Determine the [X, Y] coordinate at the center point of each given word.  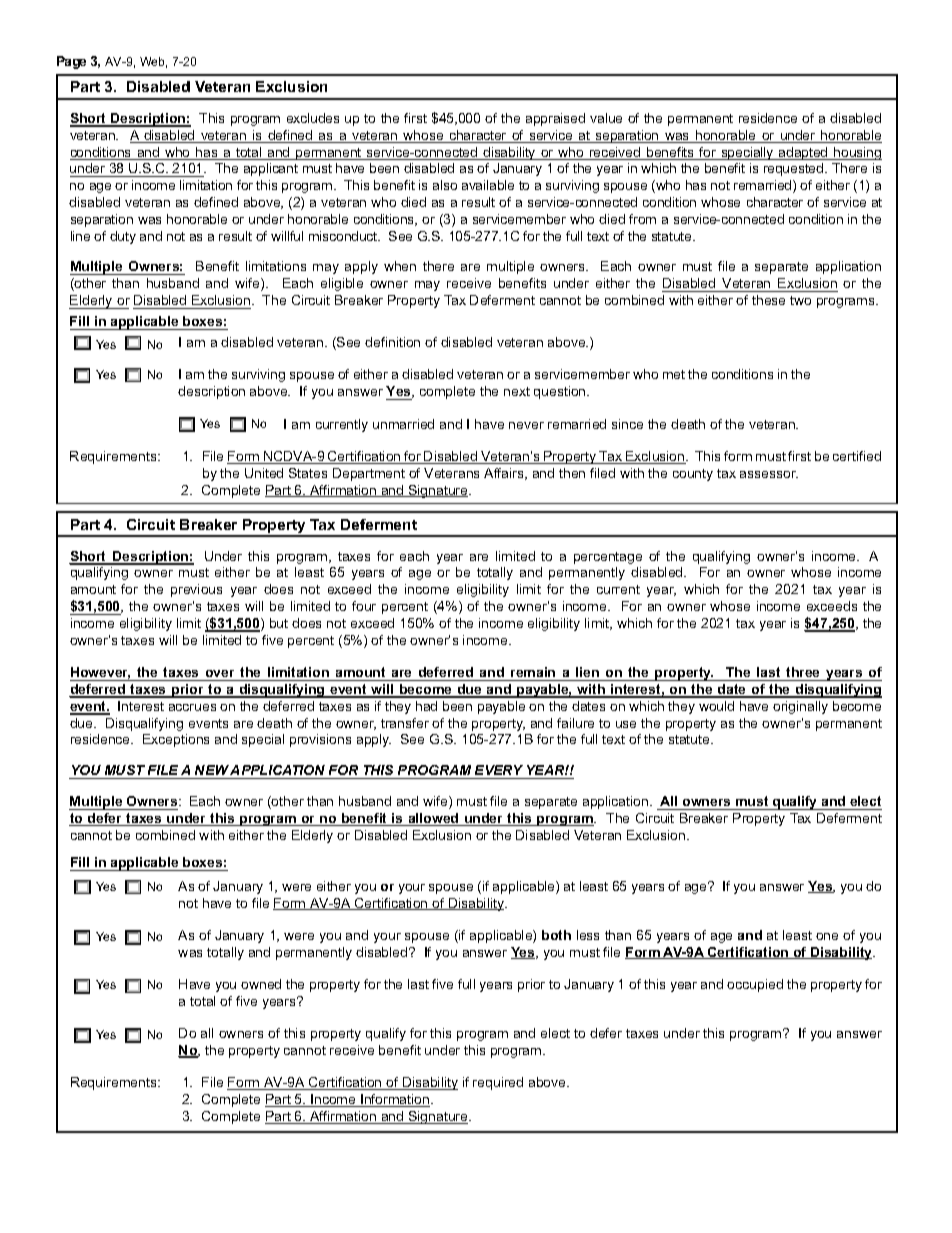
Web [153, 62]
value [606, 118]
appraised [555, 119]
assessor [769, 474]
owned [261, 984]
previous [196, 590]
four [364, 606]
